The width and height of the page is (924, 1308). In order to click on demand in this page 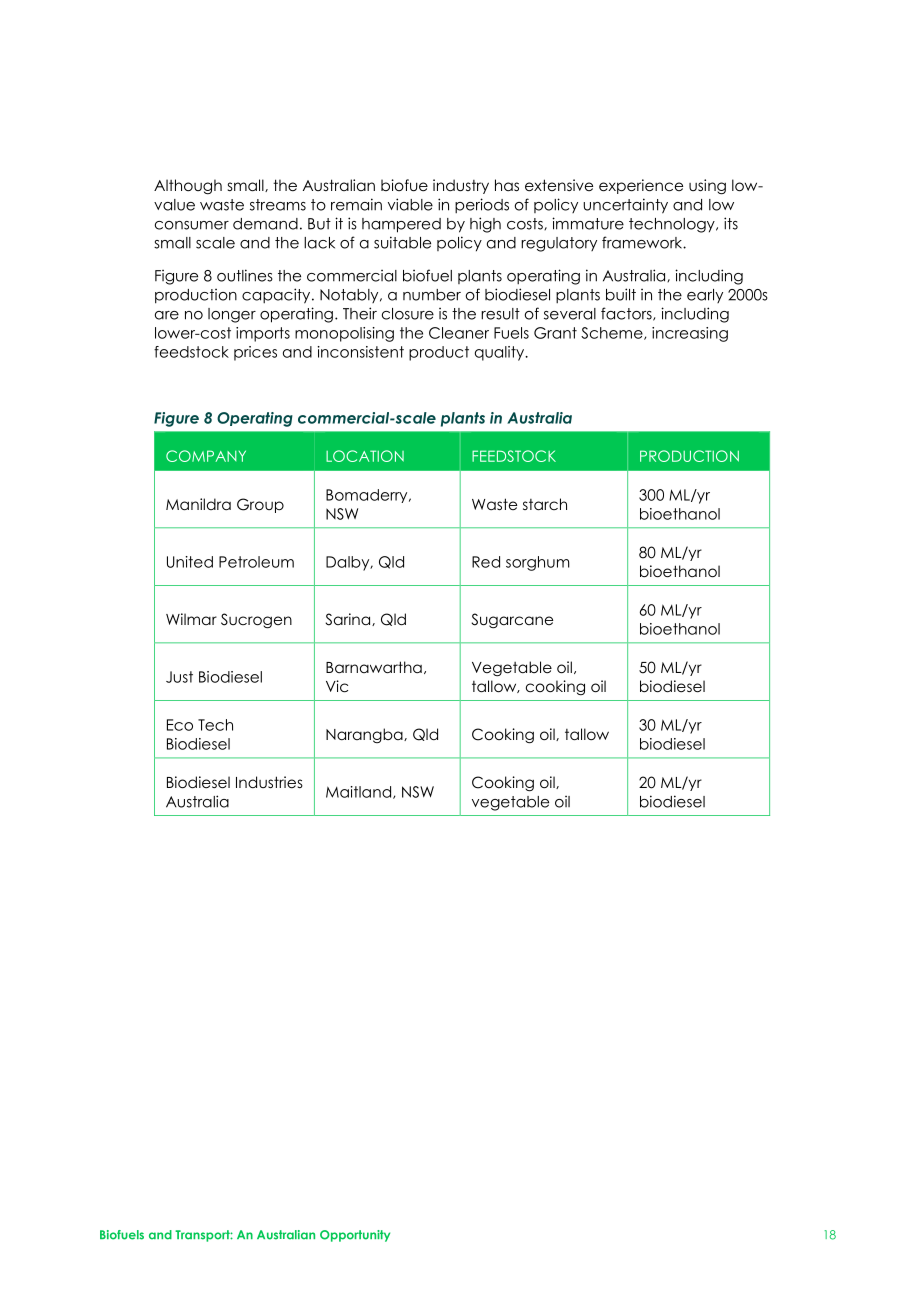, I will do `click(265, 224)`.
